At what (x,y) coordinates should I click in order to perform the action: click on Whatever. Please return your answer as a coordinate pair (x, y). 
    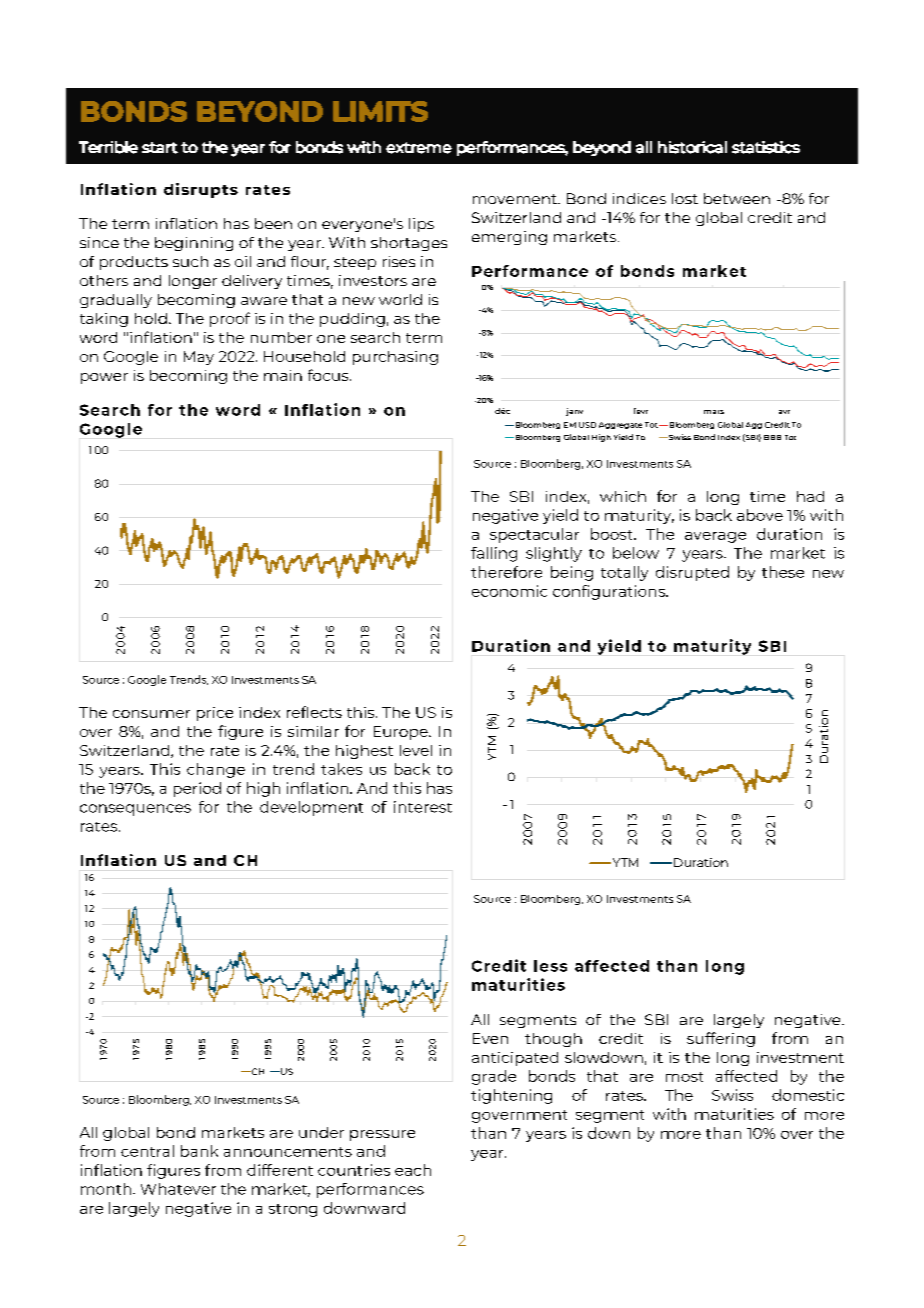
    Looking at the image, I should click on (178, 1189).
